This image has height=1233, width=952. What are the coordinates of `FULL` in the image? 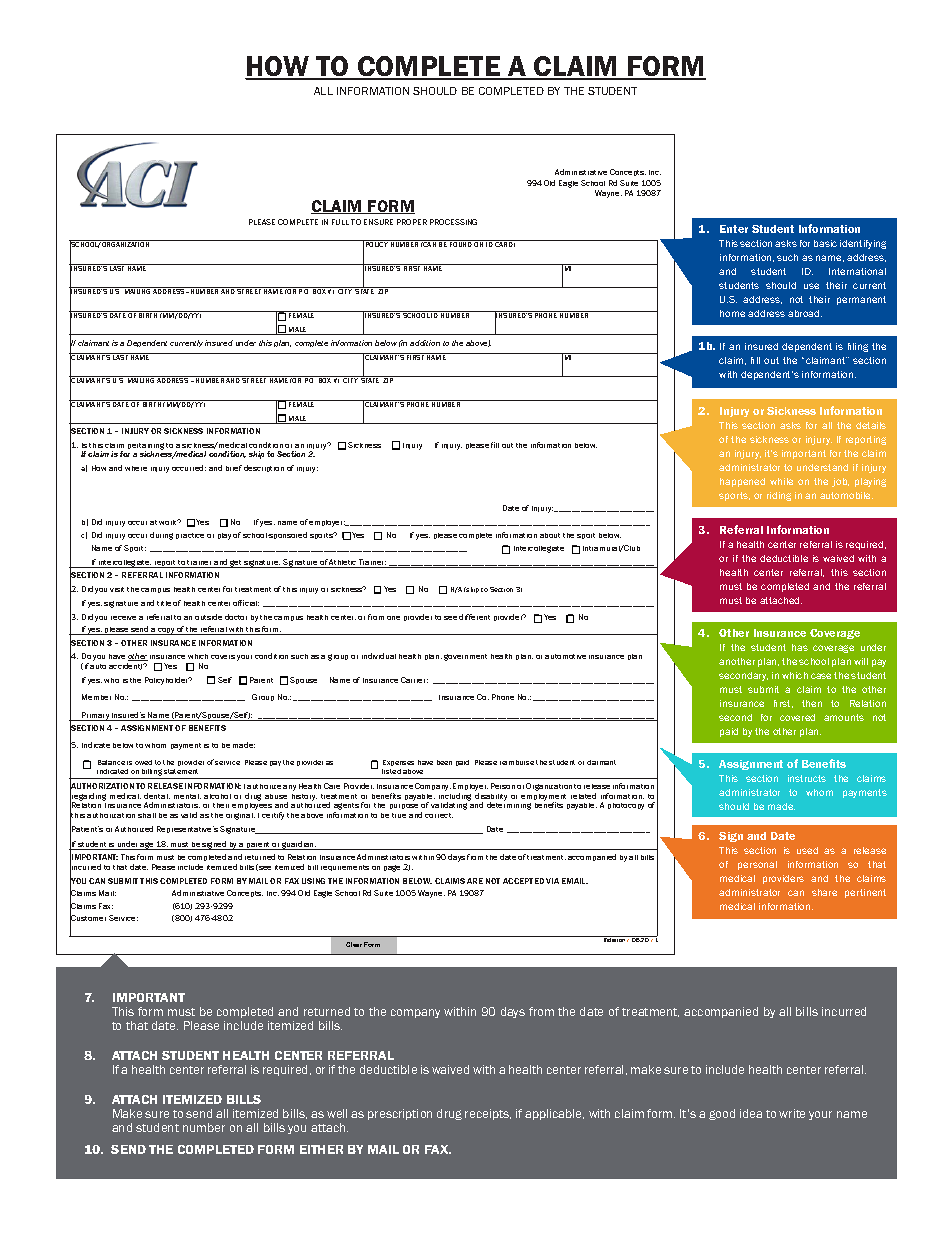 It's located at (340, 222).
